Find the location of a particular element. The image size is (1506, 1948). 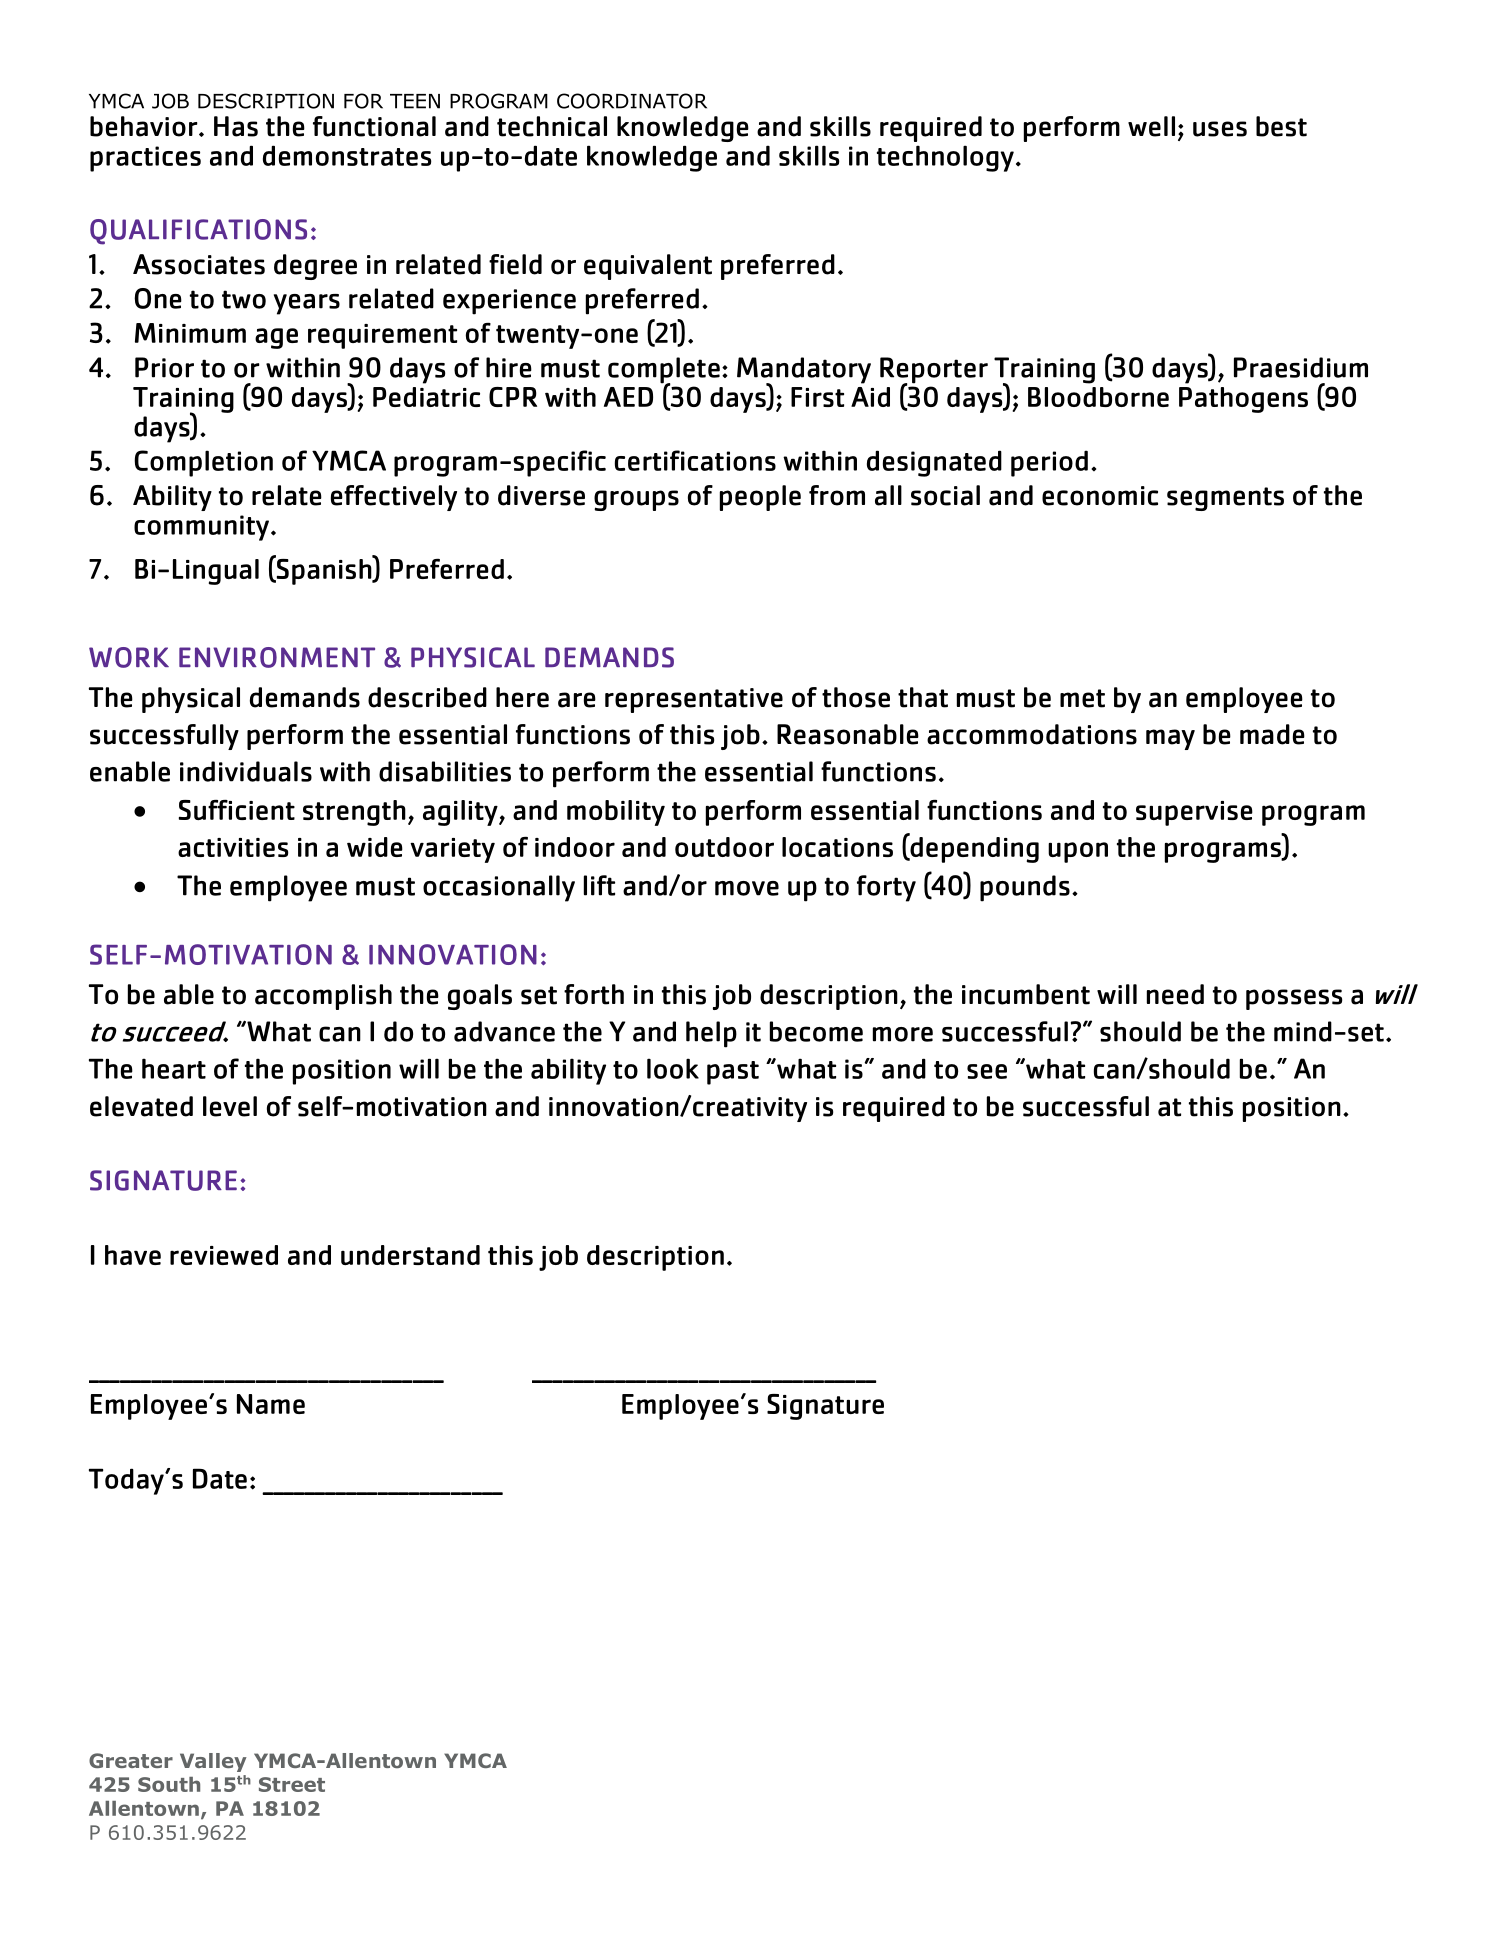

economic is located at coordinates (1100, 496).
